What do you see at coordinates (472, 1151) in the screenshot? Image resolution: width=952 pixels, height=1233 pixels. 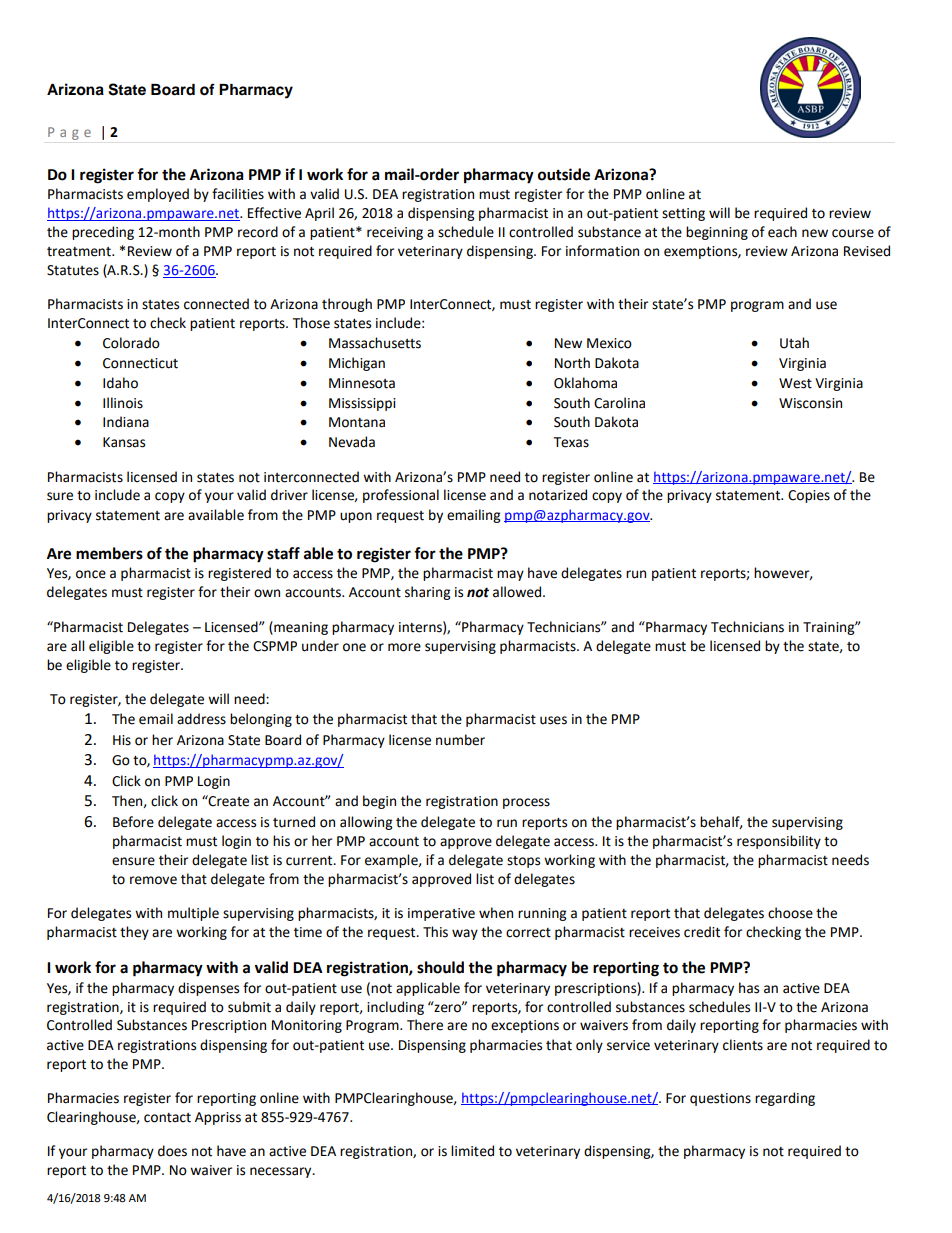 I see `limited` at bounding box center [472, 1151].
